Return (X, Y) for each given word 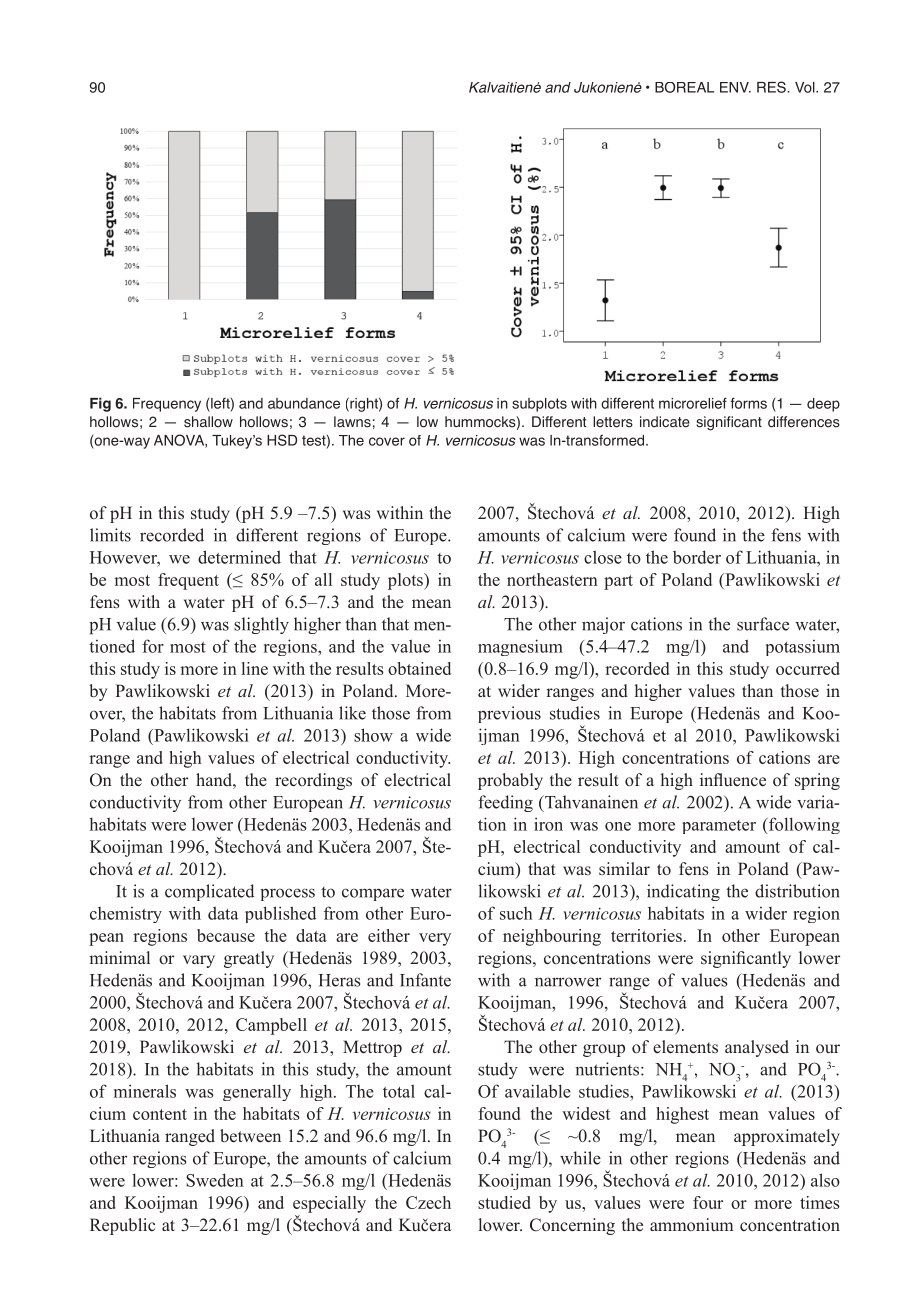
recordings (313, 781)
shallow (208, 422)
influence (733, 779)
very (435, 939)
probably (510, 781)
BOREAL (684, 87)
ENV (735, 87)
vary (199, 961)
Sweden (215, 1180)
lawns (352, 422)
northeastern (552, 579)
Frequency (167, 405)
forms (748, 403)
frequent (188, 581)
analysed (757, 1048)
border (697, 557)
